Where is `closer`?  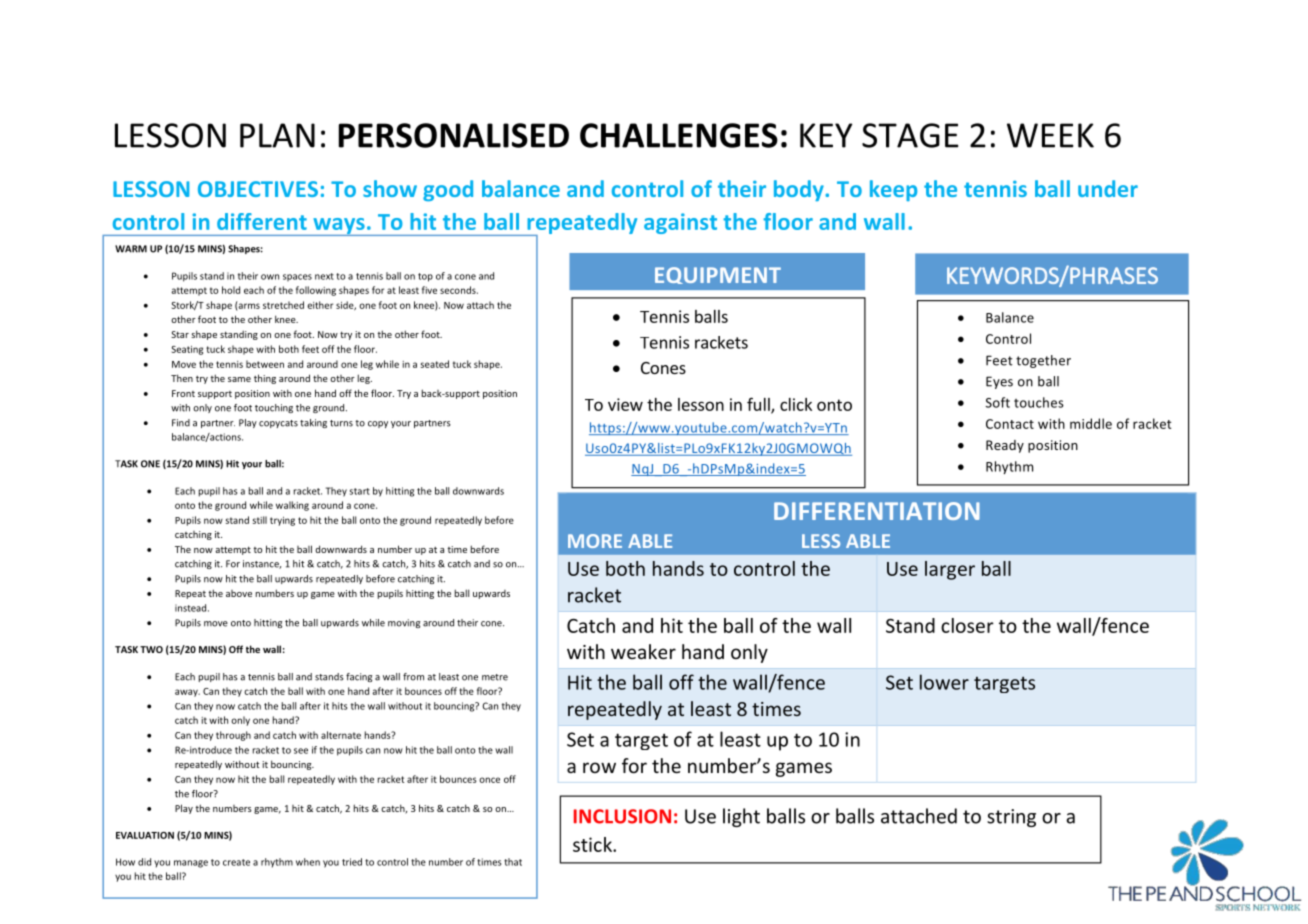 closer is located at coordinates (967, 625).
